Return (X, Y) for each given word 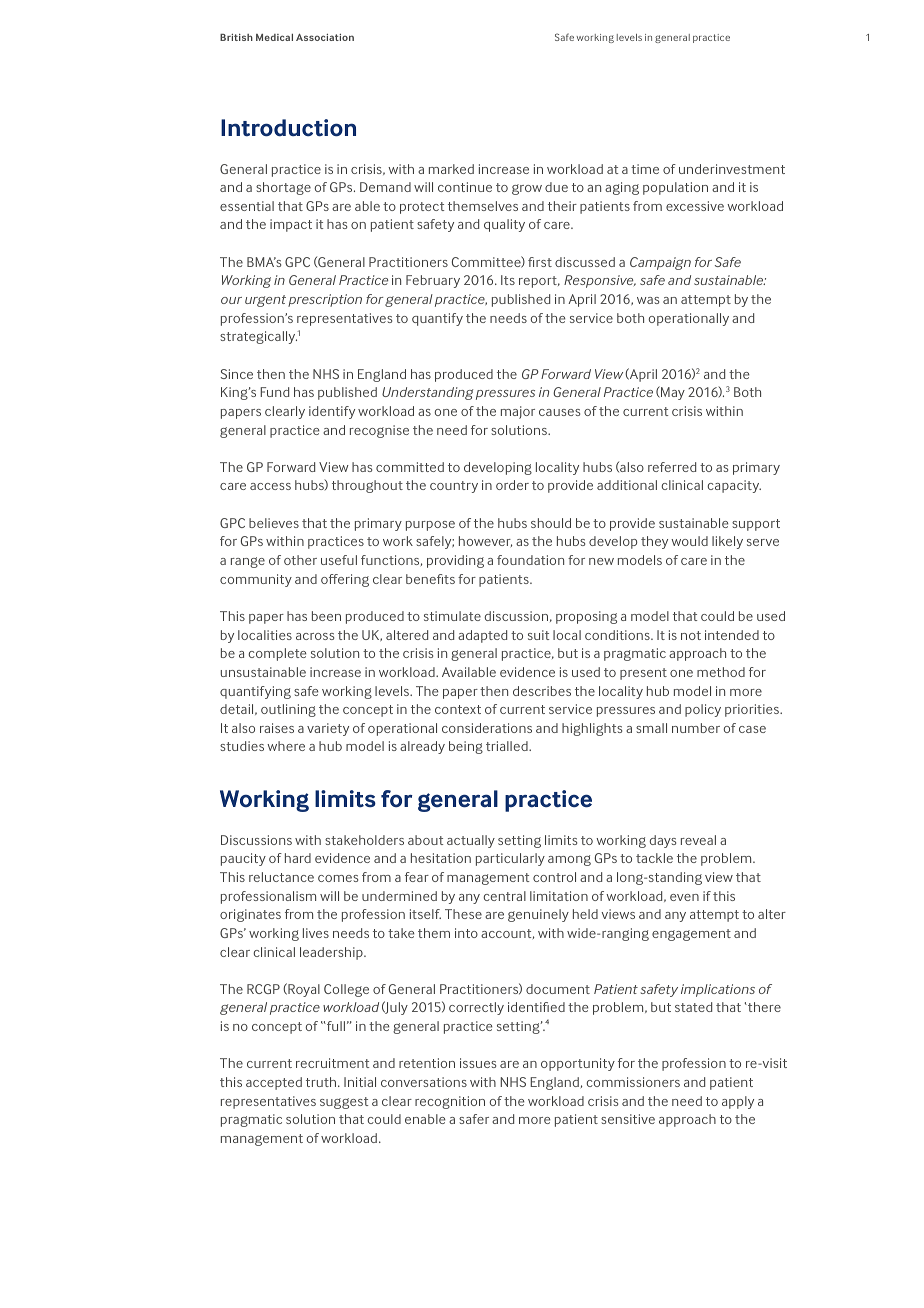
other (300, 560)
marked (451, 169)
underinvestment (732, 169)
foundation (530, 560)
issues (478, 1063)
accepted (274, 1083)
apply (738, 1102)
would (689, 541)
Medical (274, 37)
